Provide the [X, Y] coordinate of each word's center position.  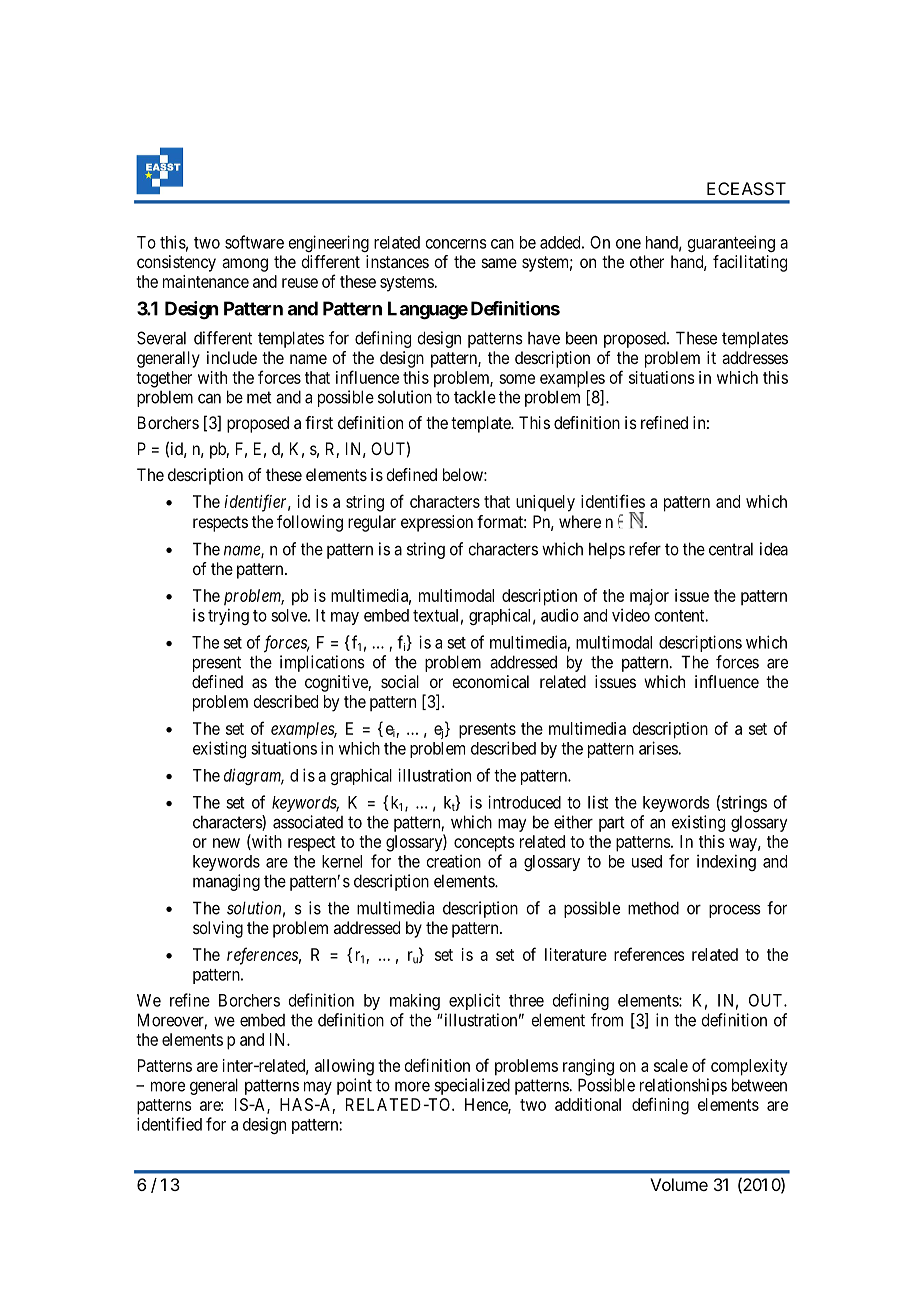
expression [437, 523]
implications [322, 663]
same [499, 263]
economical [490, 681]
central [731, 549]
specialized [472, 1086]
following [310, 523]
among [245, 265]
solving [218, 929]
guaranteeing [731, 243]
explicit [474, 1001]
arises [659, 748]
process [735, 911]
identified [169, 1124]
